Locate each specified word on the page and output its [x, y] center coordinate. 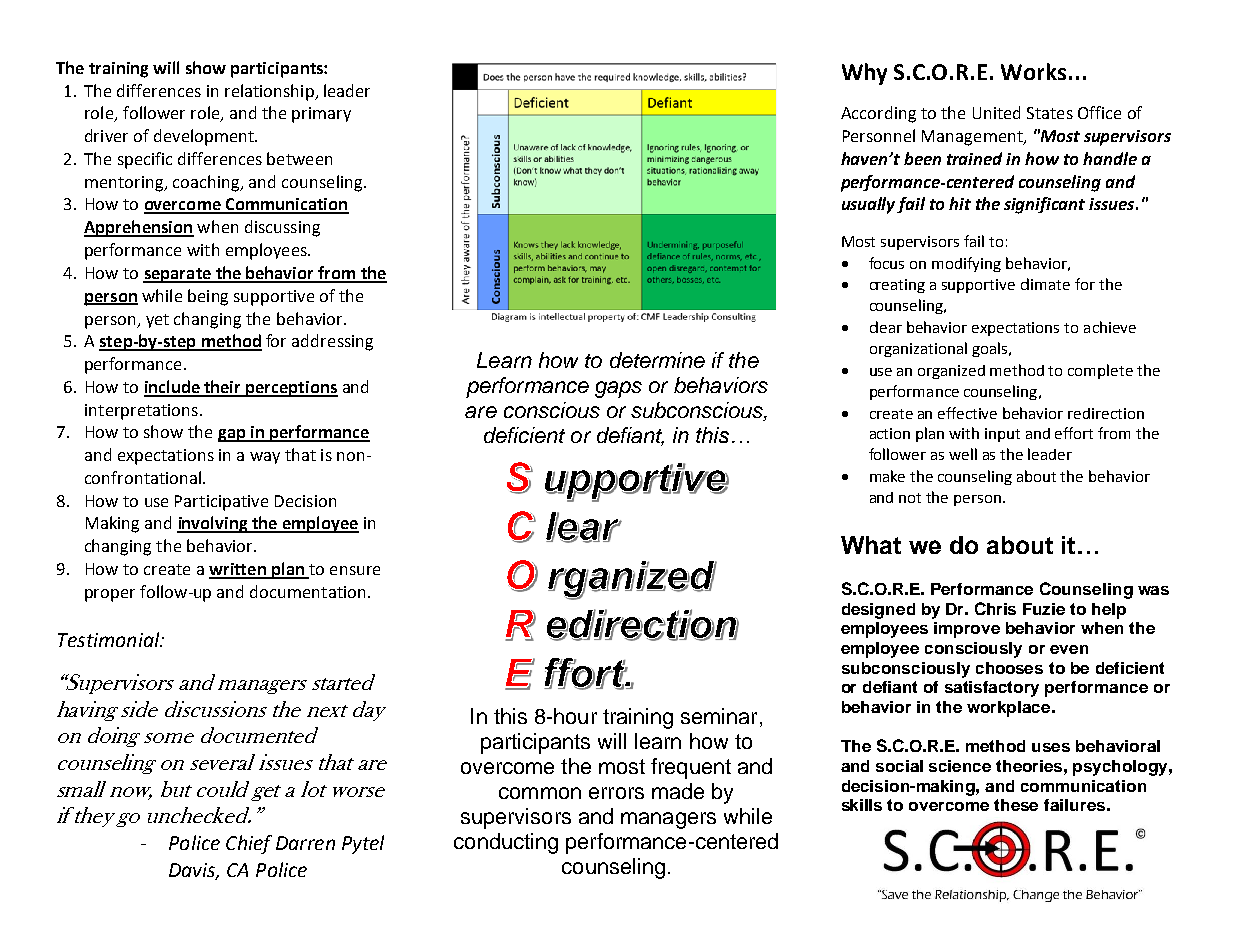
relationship [270, 92]
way [265, 458]
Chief [249, 844]
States [1050, 113]
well [963, 454]
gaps [618, 389]
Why [864, 74]
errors [616, 793]
